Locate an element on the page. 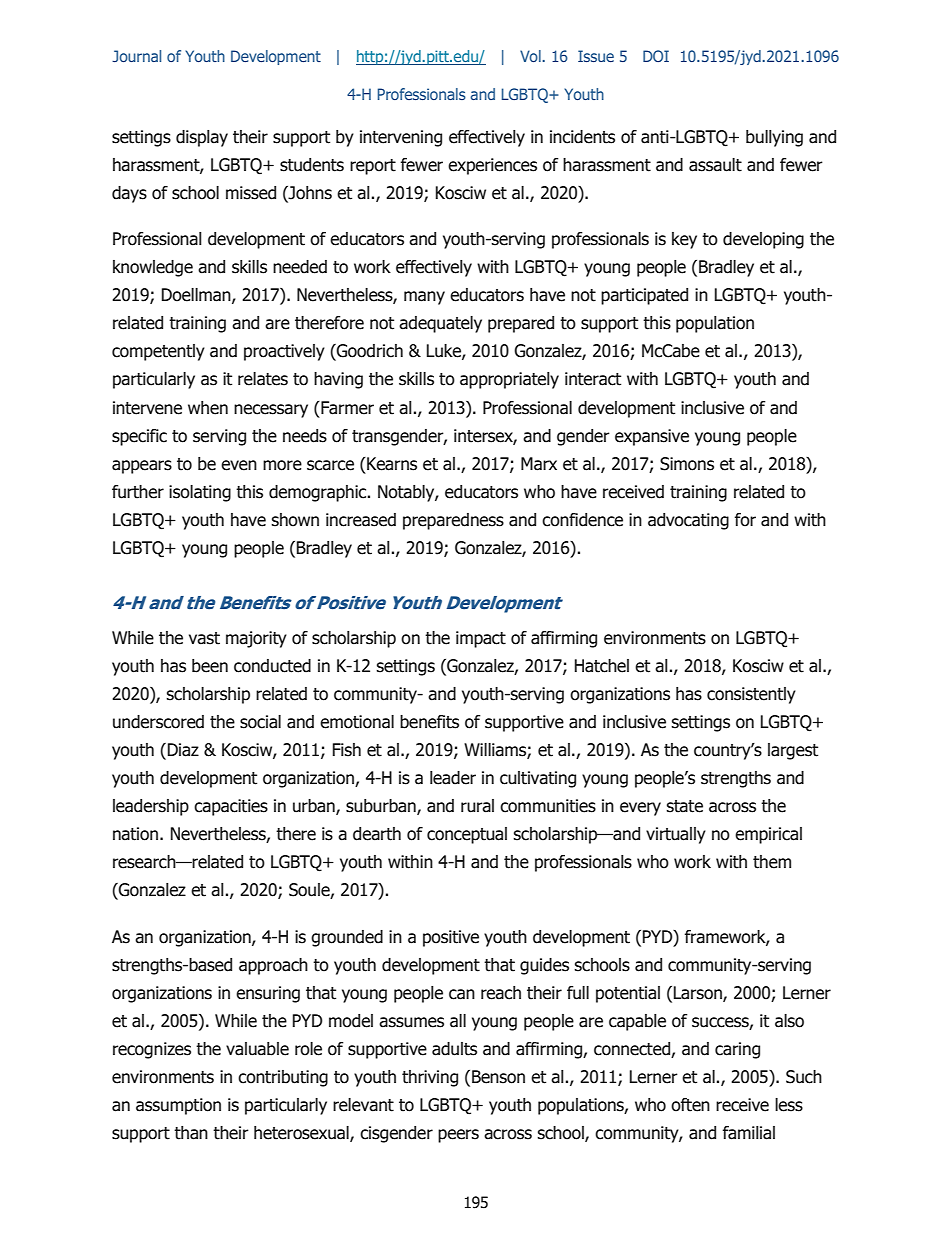 This image has width=952, height=1233. Vol is located at coordinates (531, 56).
